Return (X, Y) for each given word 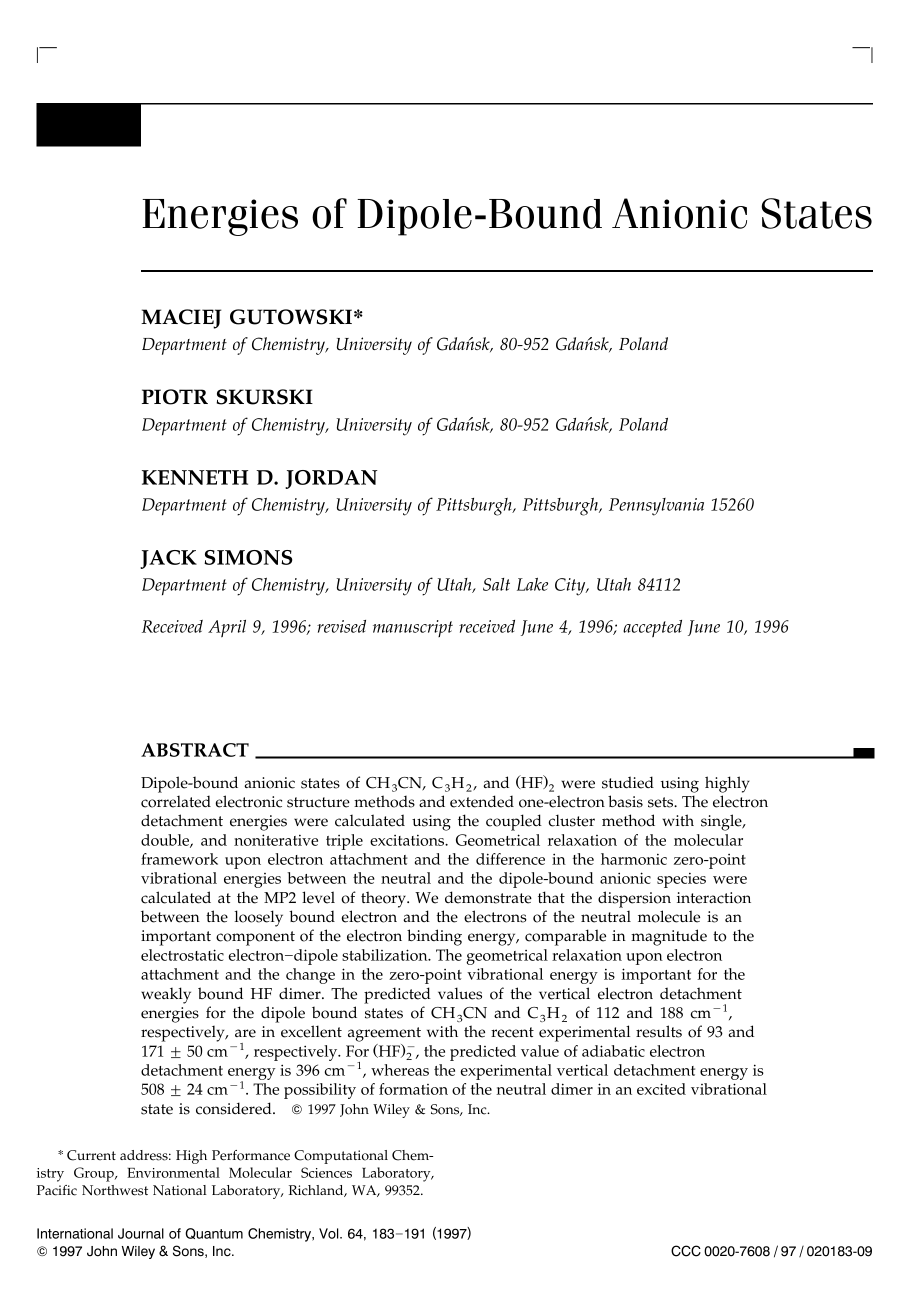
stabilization (386, 955)
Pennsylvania (656, 507)
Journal (141, 1233)
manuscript (413, 628)
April (227, 628)
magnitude (669, 937)
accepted (652, 628)
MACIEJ (181, 319)
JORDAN (331, 479)
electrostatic (182, 955)
